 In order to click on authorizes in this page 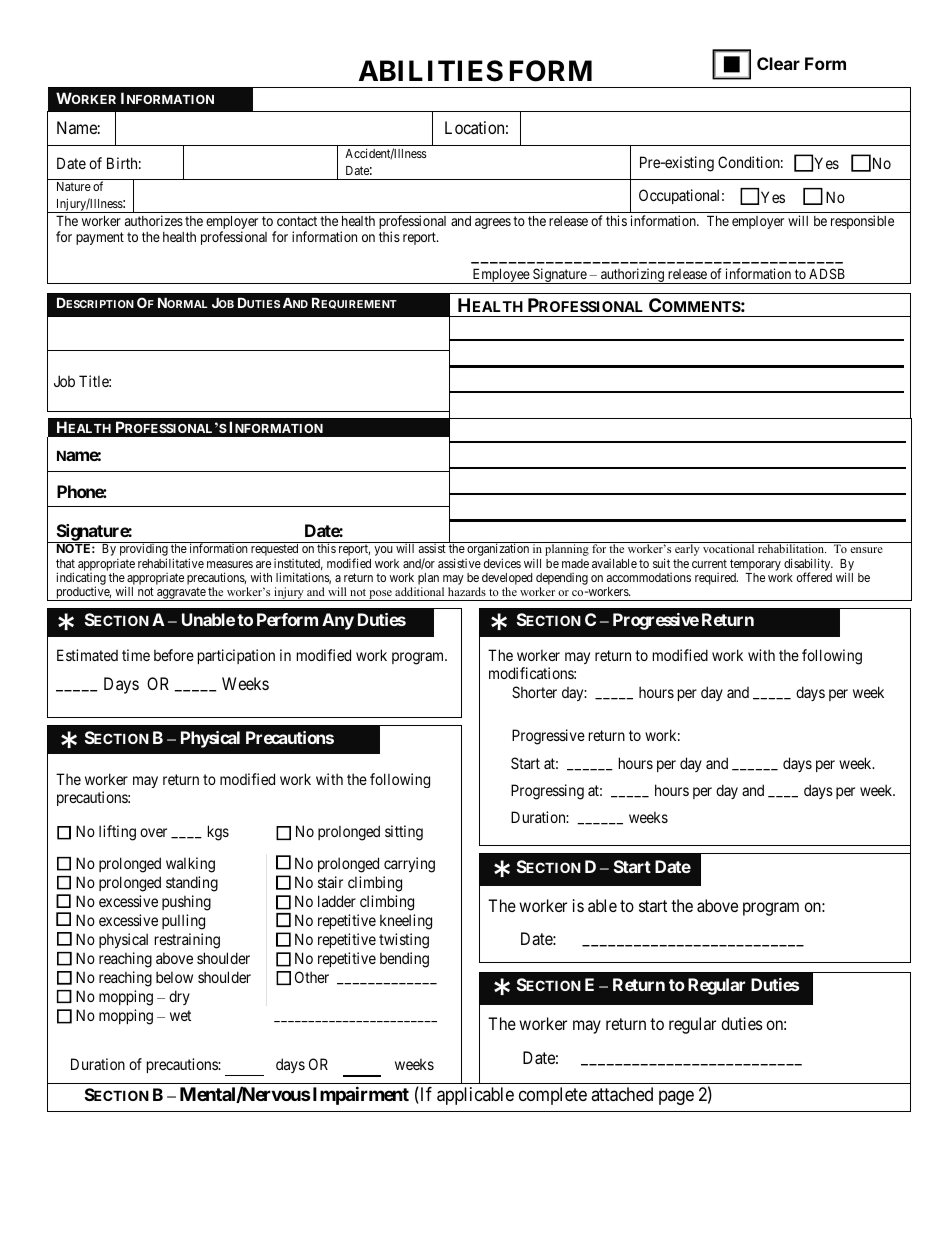, I will do `click(154, 220)`.
